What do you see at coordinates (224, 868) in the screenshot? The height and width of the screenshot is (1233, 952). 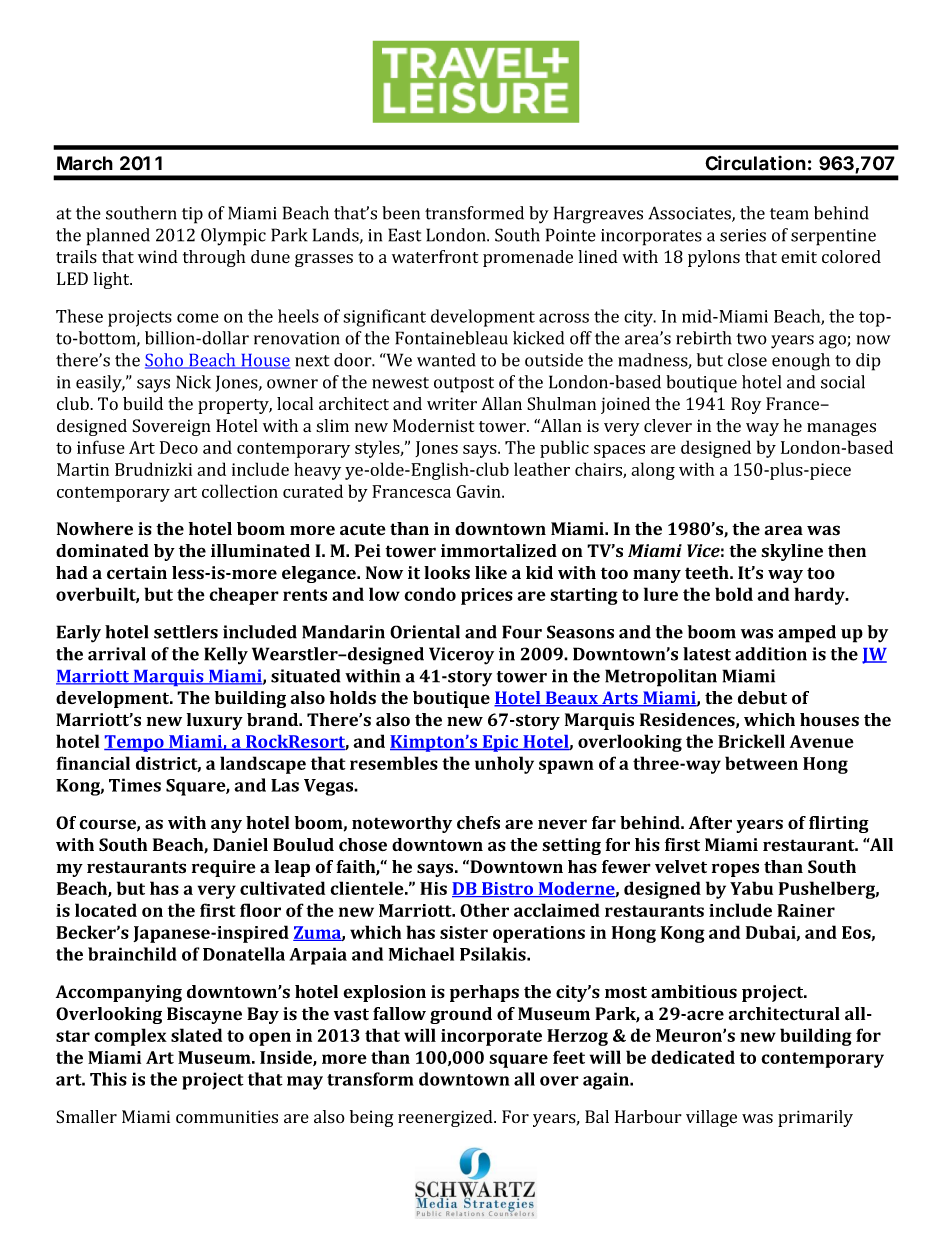 I see `require` at bounding box center [224, 868].
